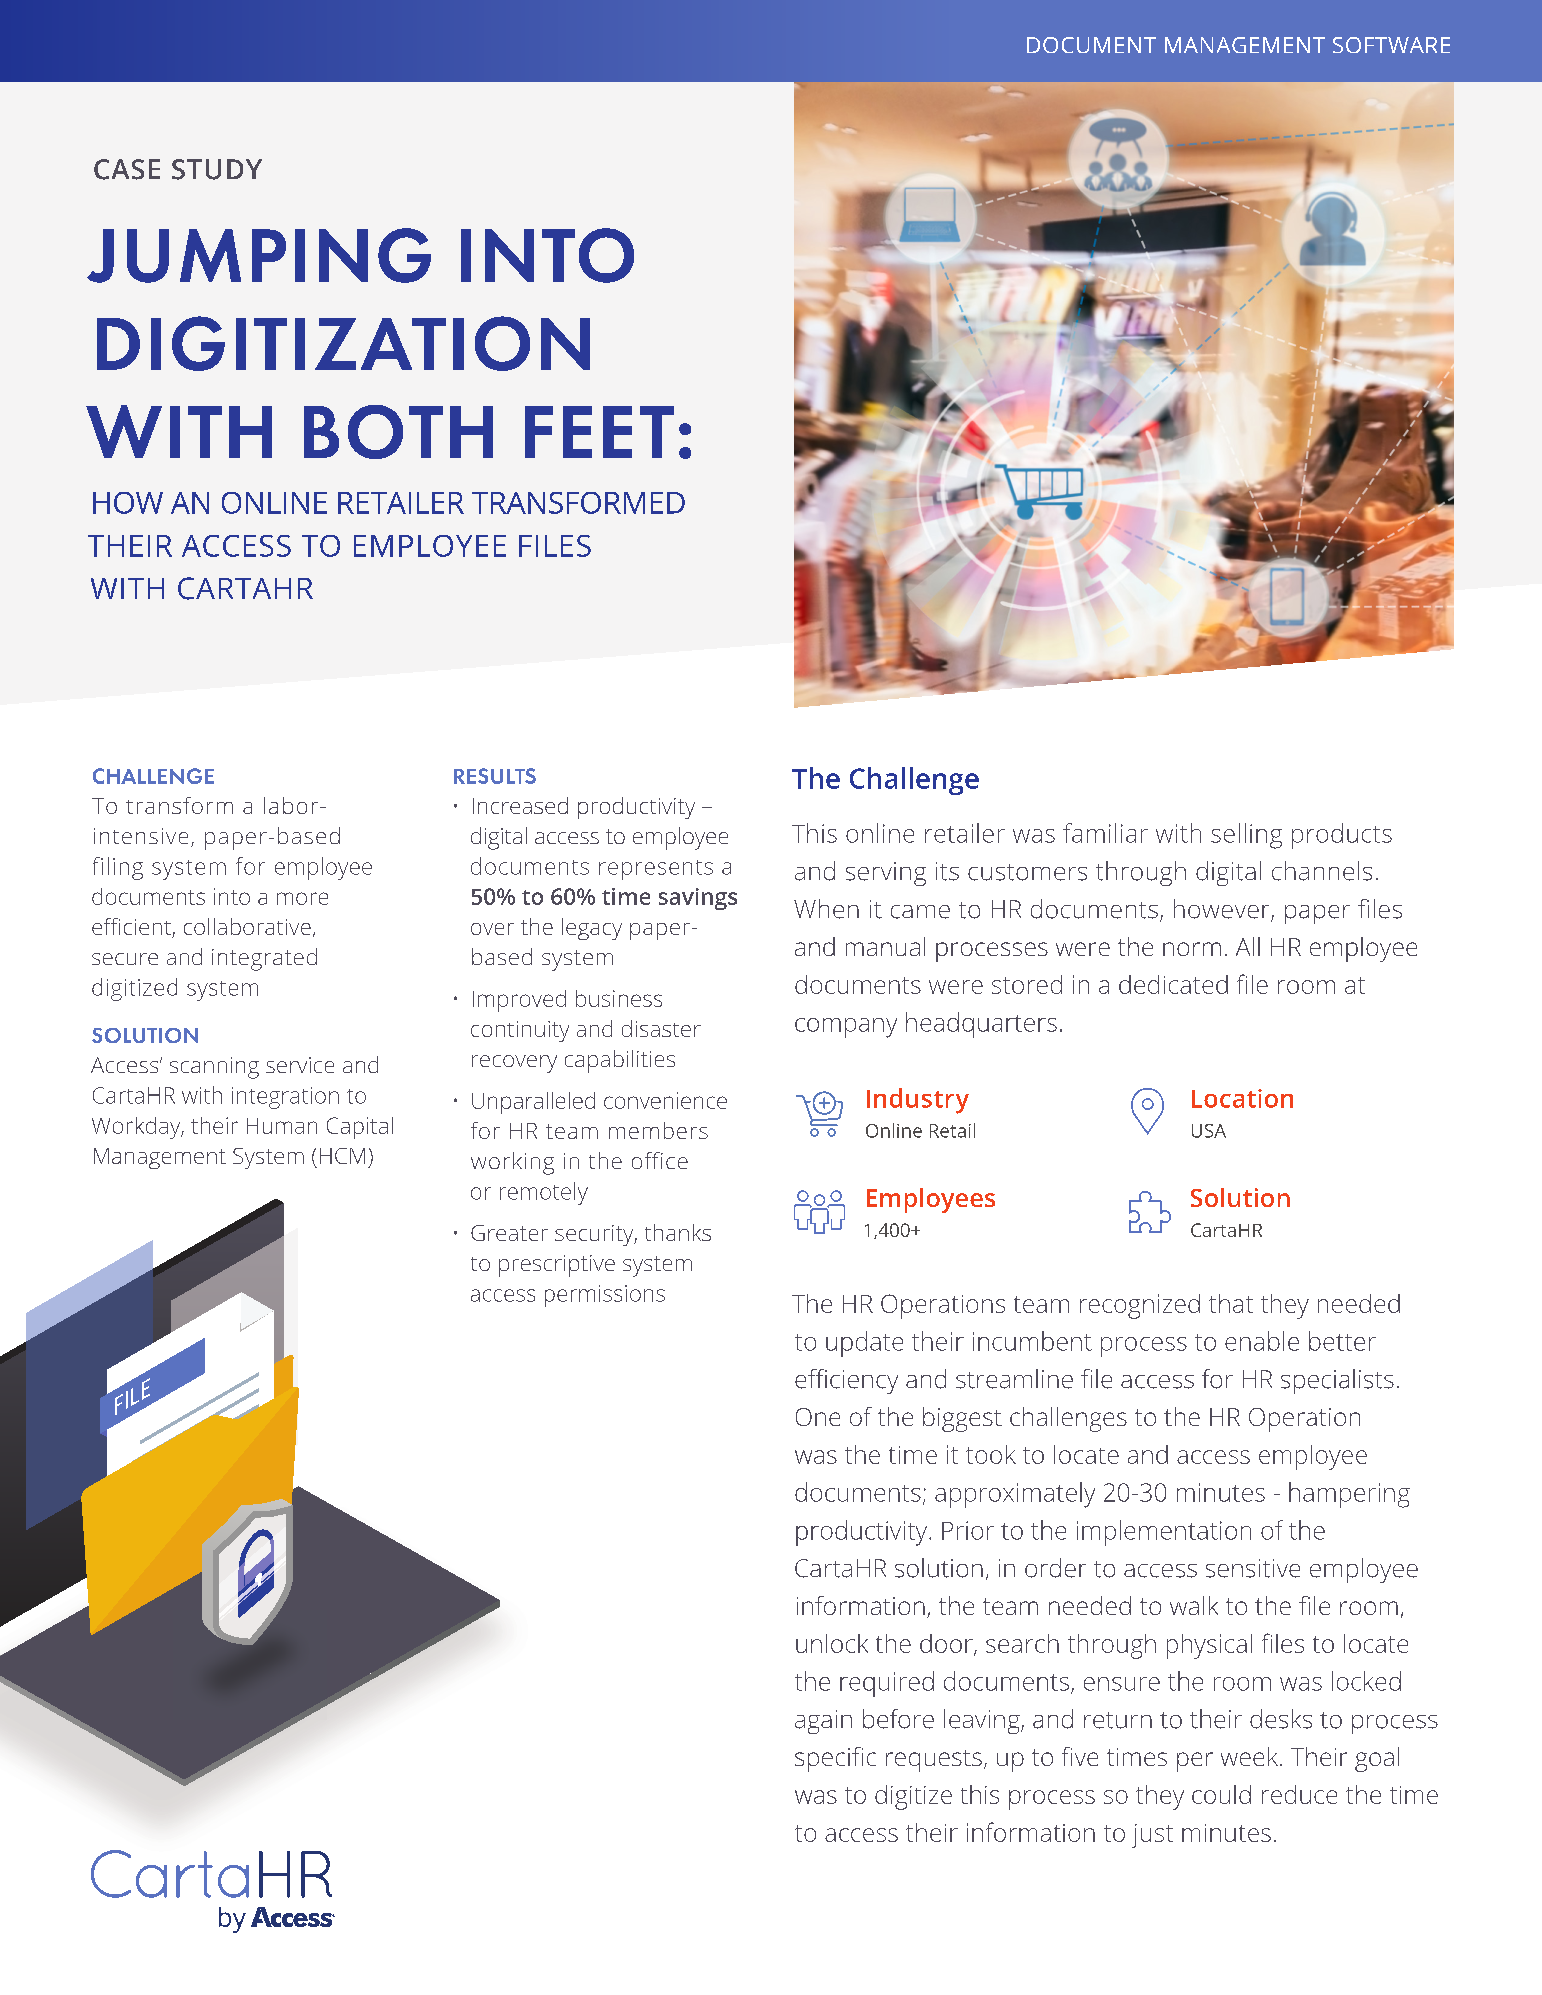 This screenshot has height=1995, width=1542. What do you see at coordinates (1221, 1794) in the screenshot?
I see `could` at bounding box center [1221, 1794].
